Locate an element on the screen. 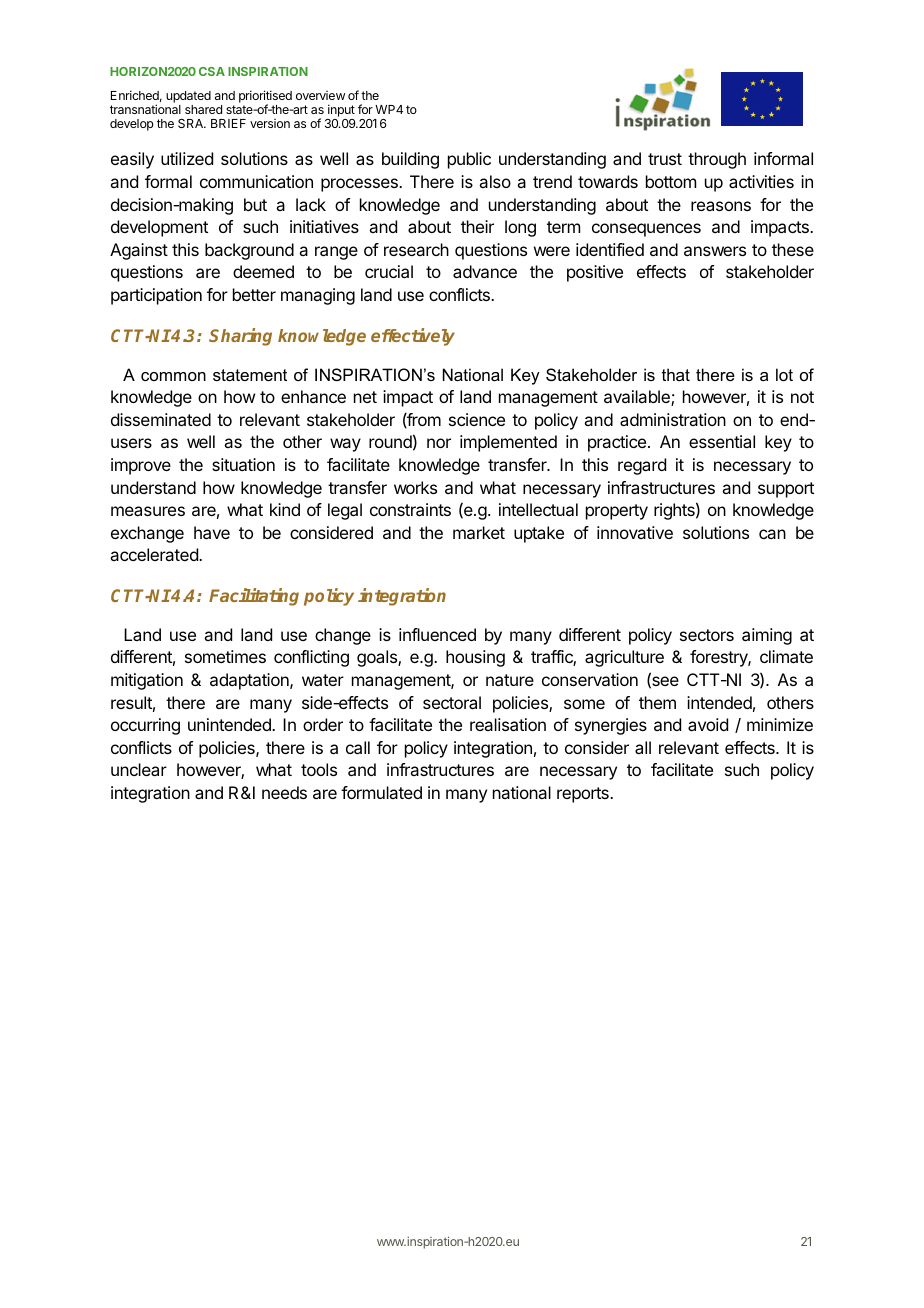  unclear is located at coordinates (139, 769).
